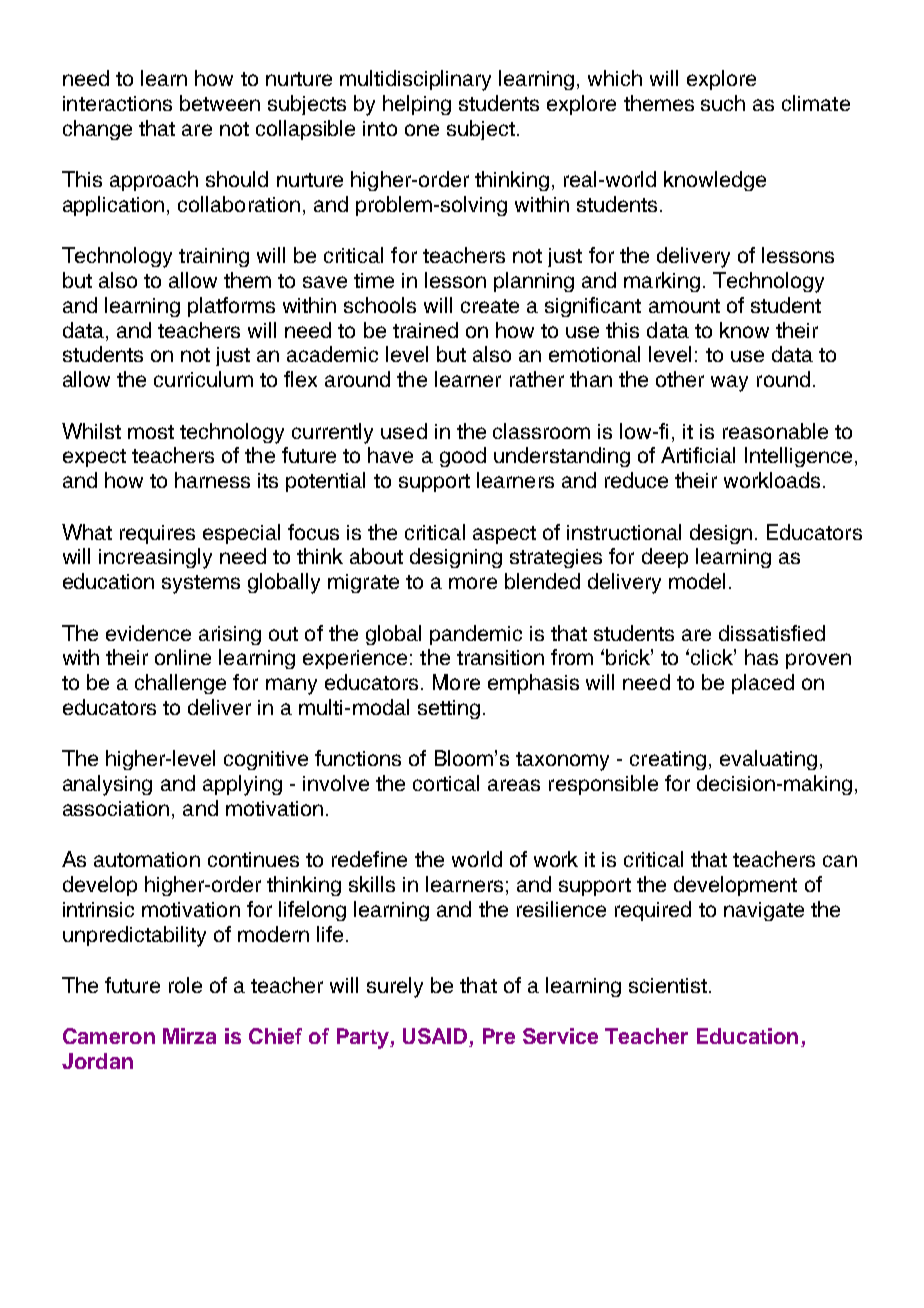  Describe the element at coordinates (109, 1036) in the document. I see `Cameron` at that location.
